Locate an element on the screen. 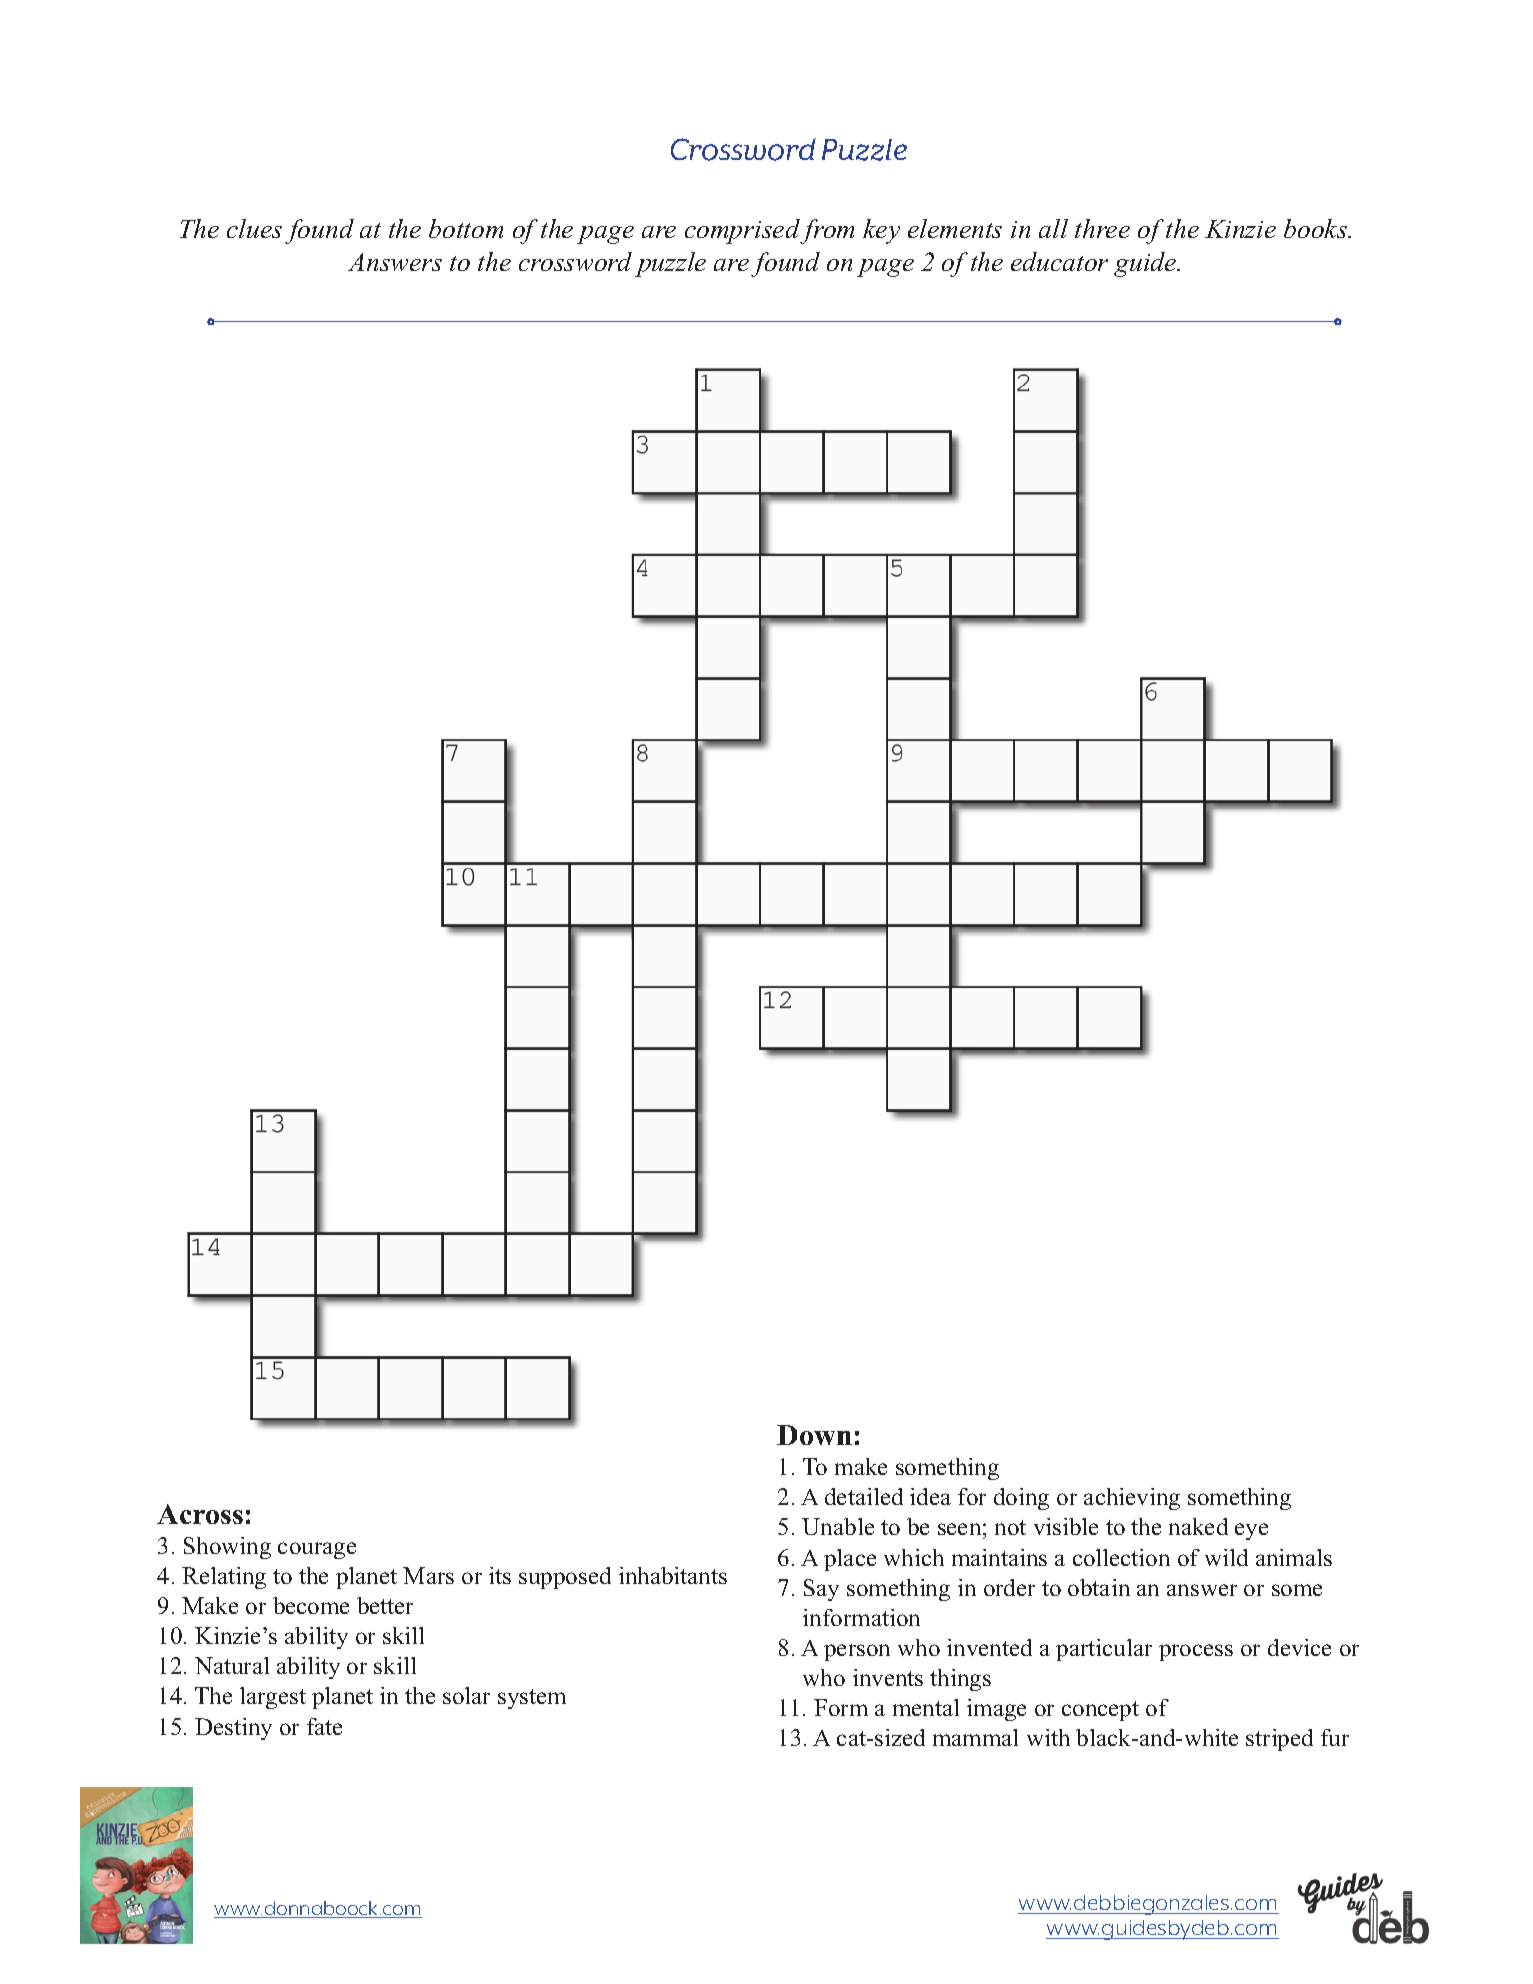  achieving is located at coordinates (1132, 1499).
